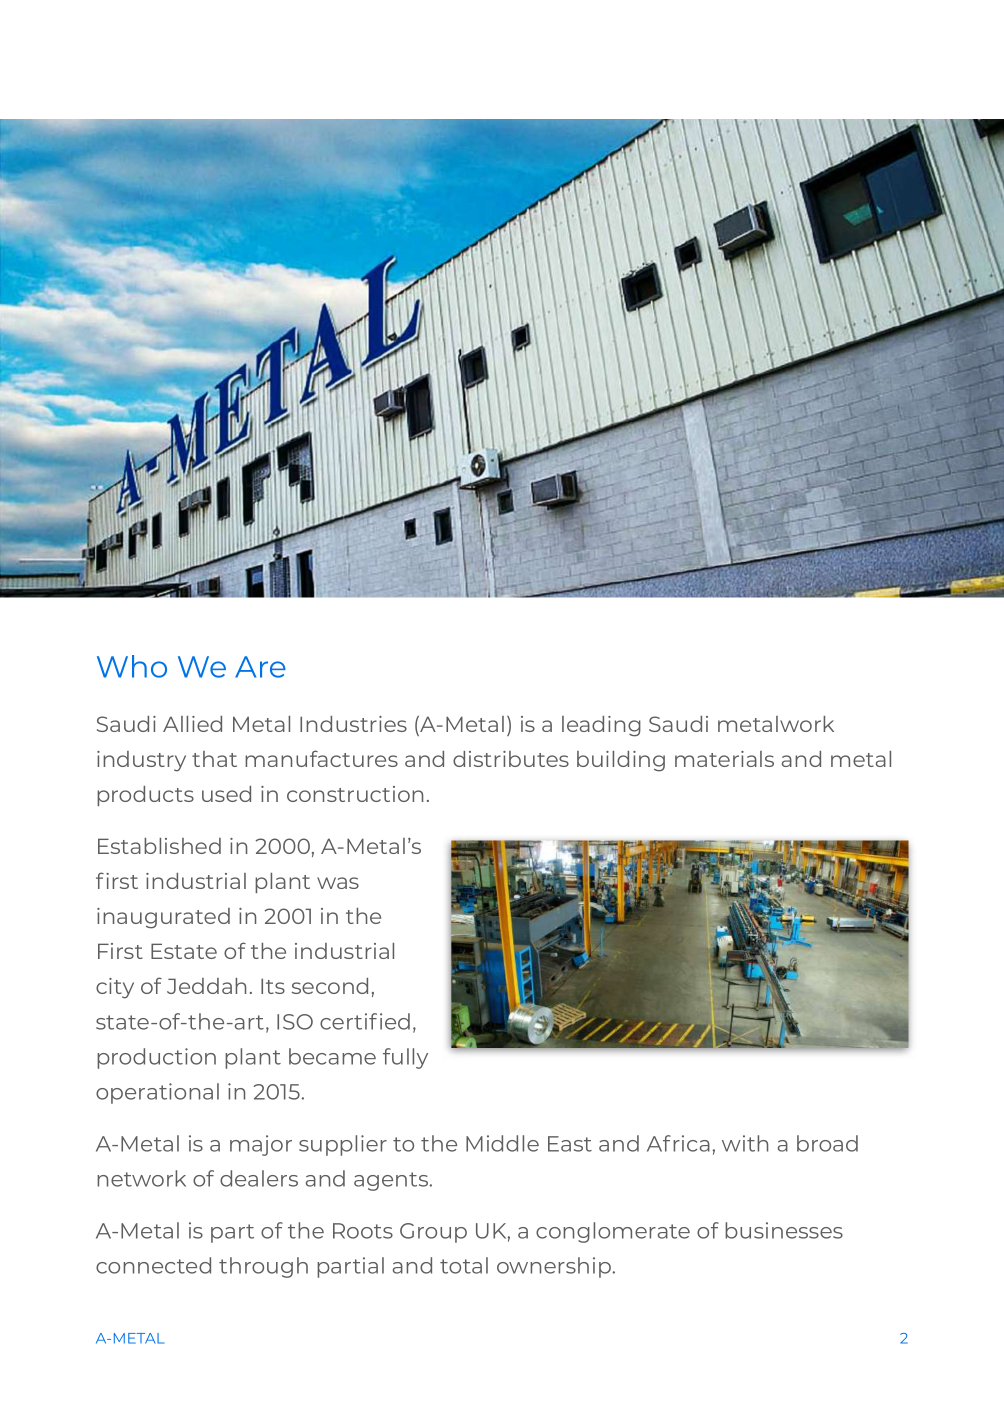 The width and height of the page is (1004, 1419). Describe the element at coordinates (353, 724) in the page. I see `Industries` at that location.
